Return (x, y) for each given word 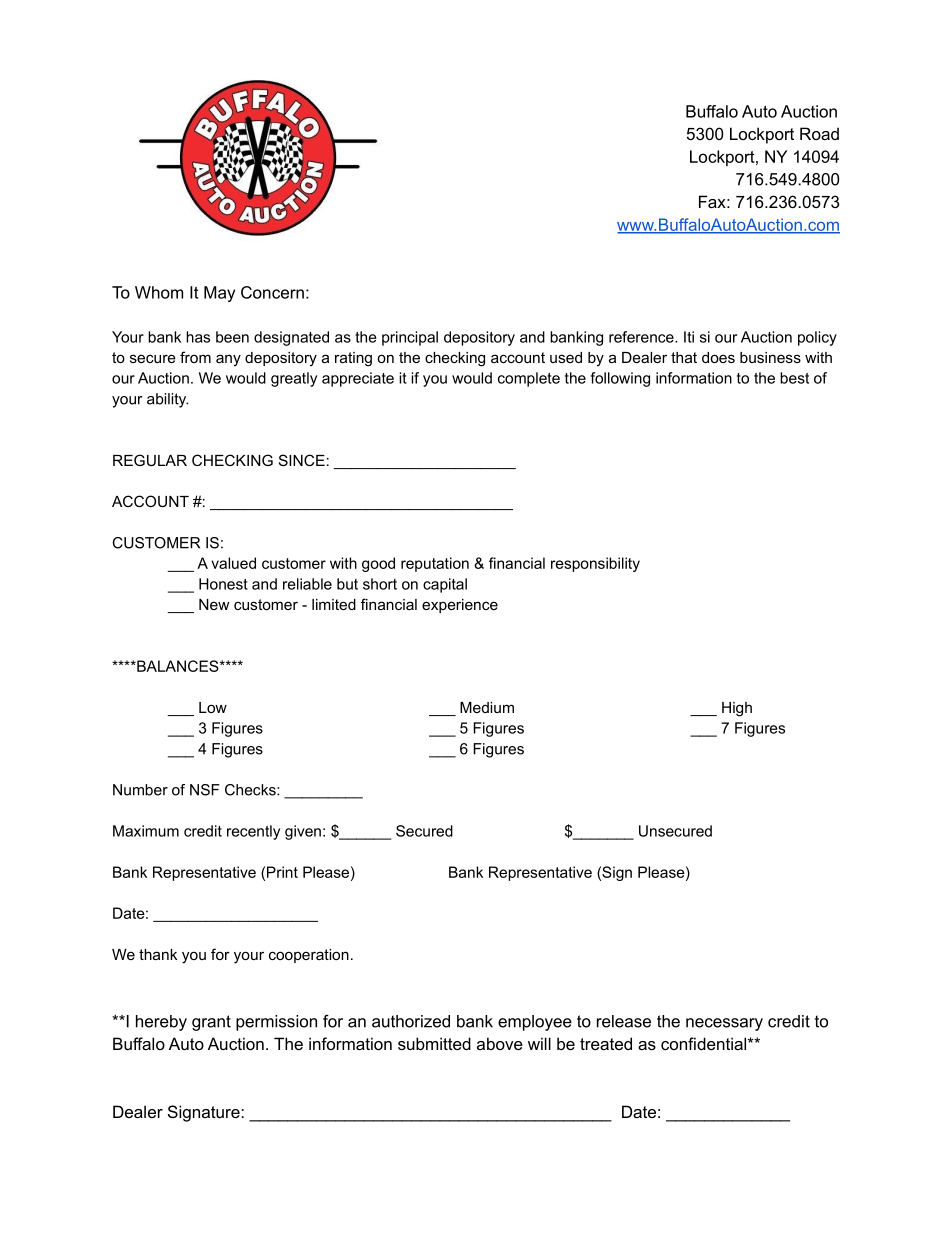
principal (410, 338)
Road (819, 133)
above (500, 1043)
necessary (724, 1024)
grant (211, 1023)
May (219, 294)
